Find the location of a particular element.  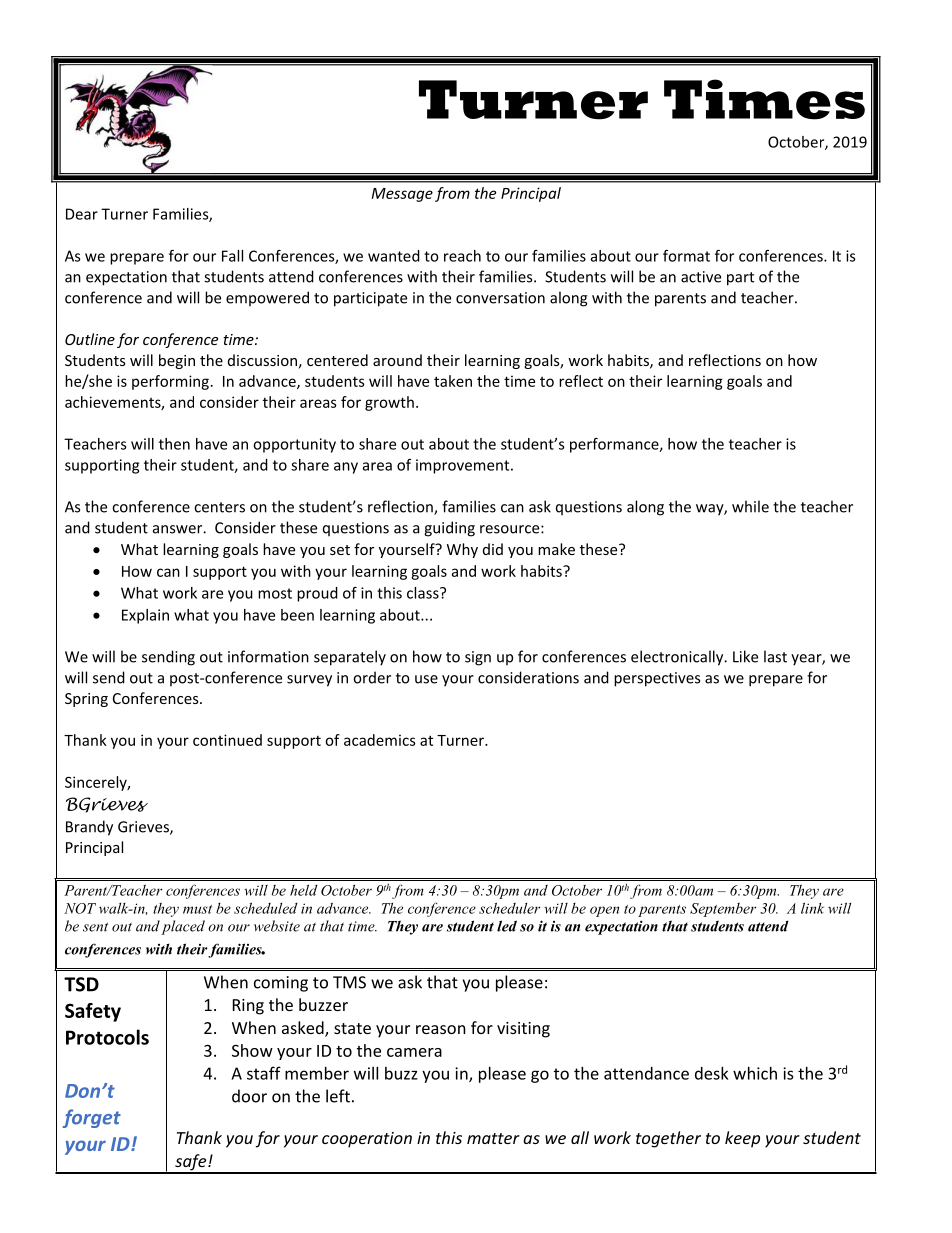

reach is located at coordinates (462, 256).
